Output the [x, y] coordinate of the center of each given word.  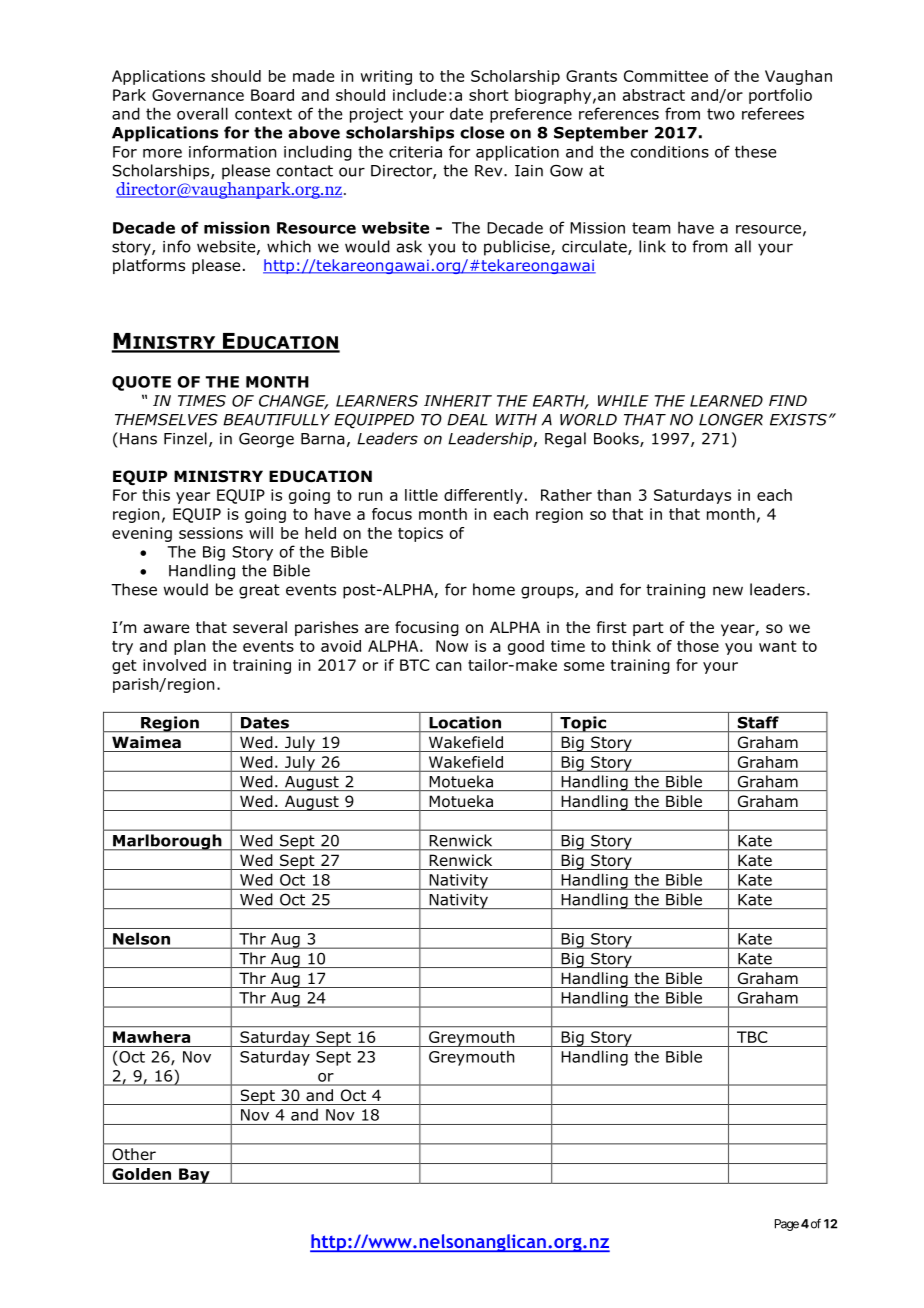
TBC [752, 1037]
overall [202, 113]
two [721, 114]
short [488, 95]
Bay [194, 1176]
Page [787, 1225]
